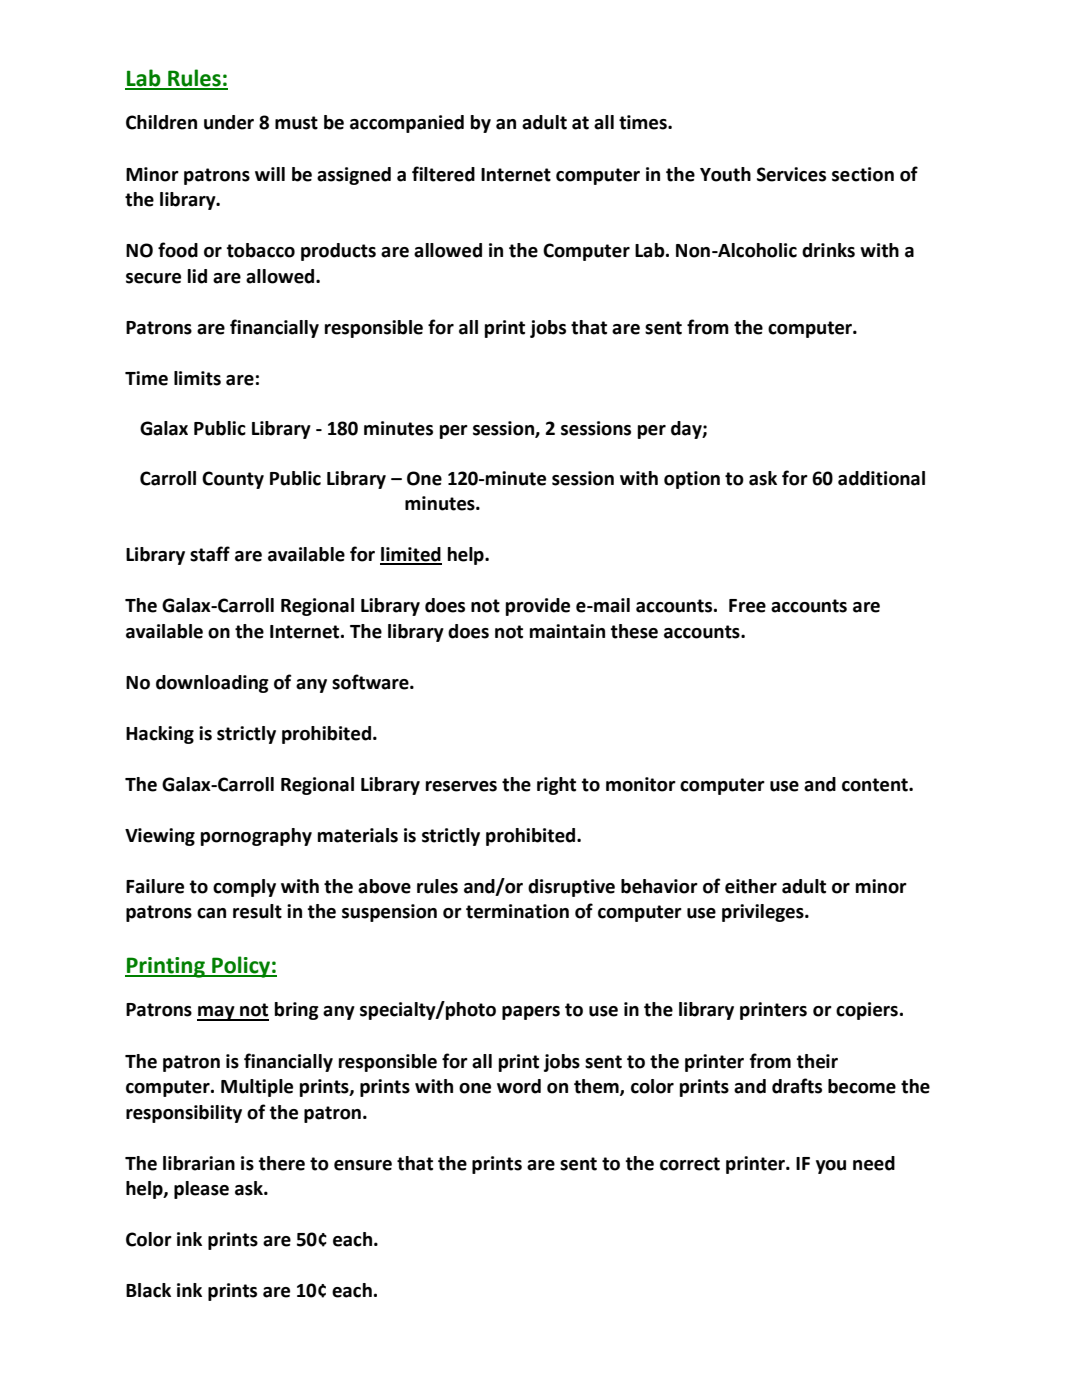  I want to click on limited, so click(411, 555).
